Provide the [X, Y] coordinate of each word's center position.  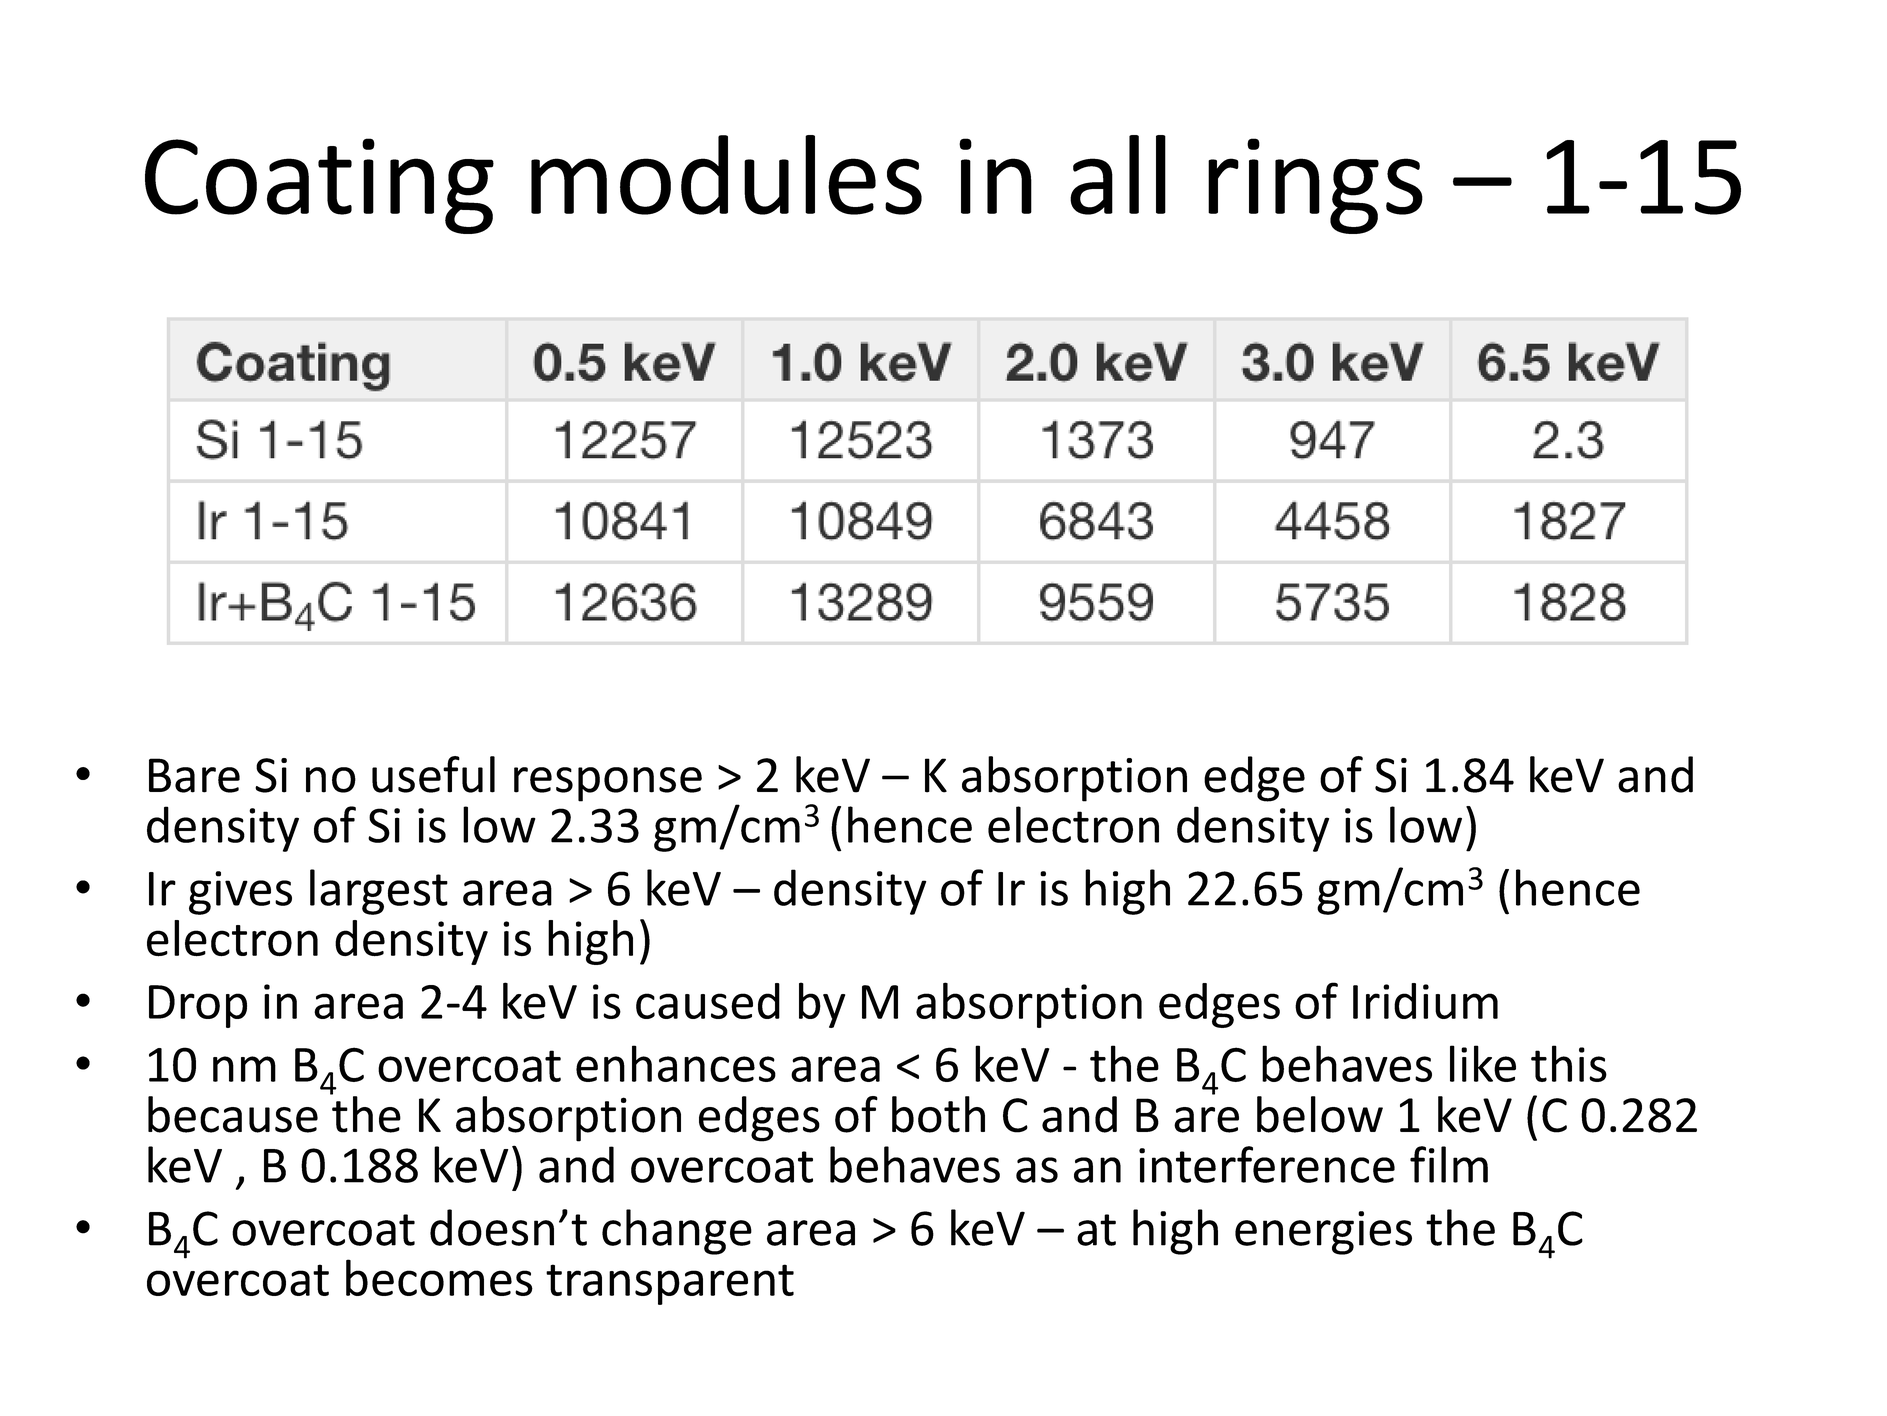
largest [379, 892]
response [608, 784]
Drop [198, 1006]
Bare [194, 775]
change [677, 1232]
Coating [319, 186]
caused [708, 1001]
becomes [439, 1277]
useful [433, 774]
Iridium [1425, 1001]
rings [1315, 186]
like [1483, 1063]
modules [726, 175]
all [1118, 175]
